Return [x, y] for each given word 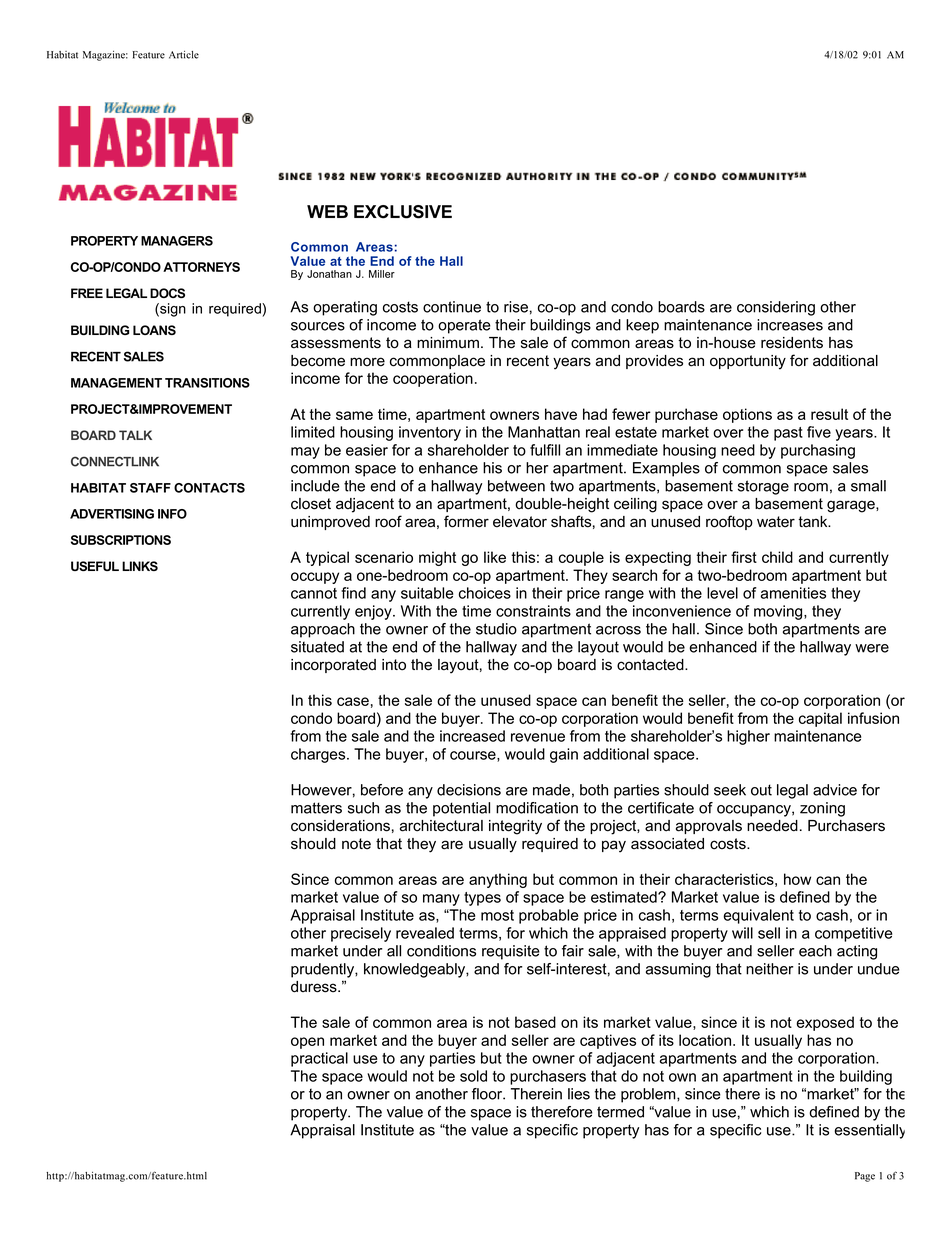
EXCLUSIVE [403, 212]
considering [776, 308]
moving [779, 612]
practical [319, 1059]
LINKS [140, 566]
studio [496, 629]
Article [184, 55]
